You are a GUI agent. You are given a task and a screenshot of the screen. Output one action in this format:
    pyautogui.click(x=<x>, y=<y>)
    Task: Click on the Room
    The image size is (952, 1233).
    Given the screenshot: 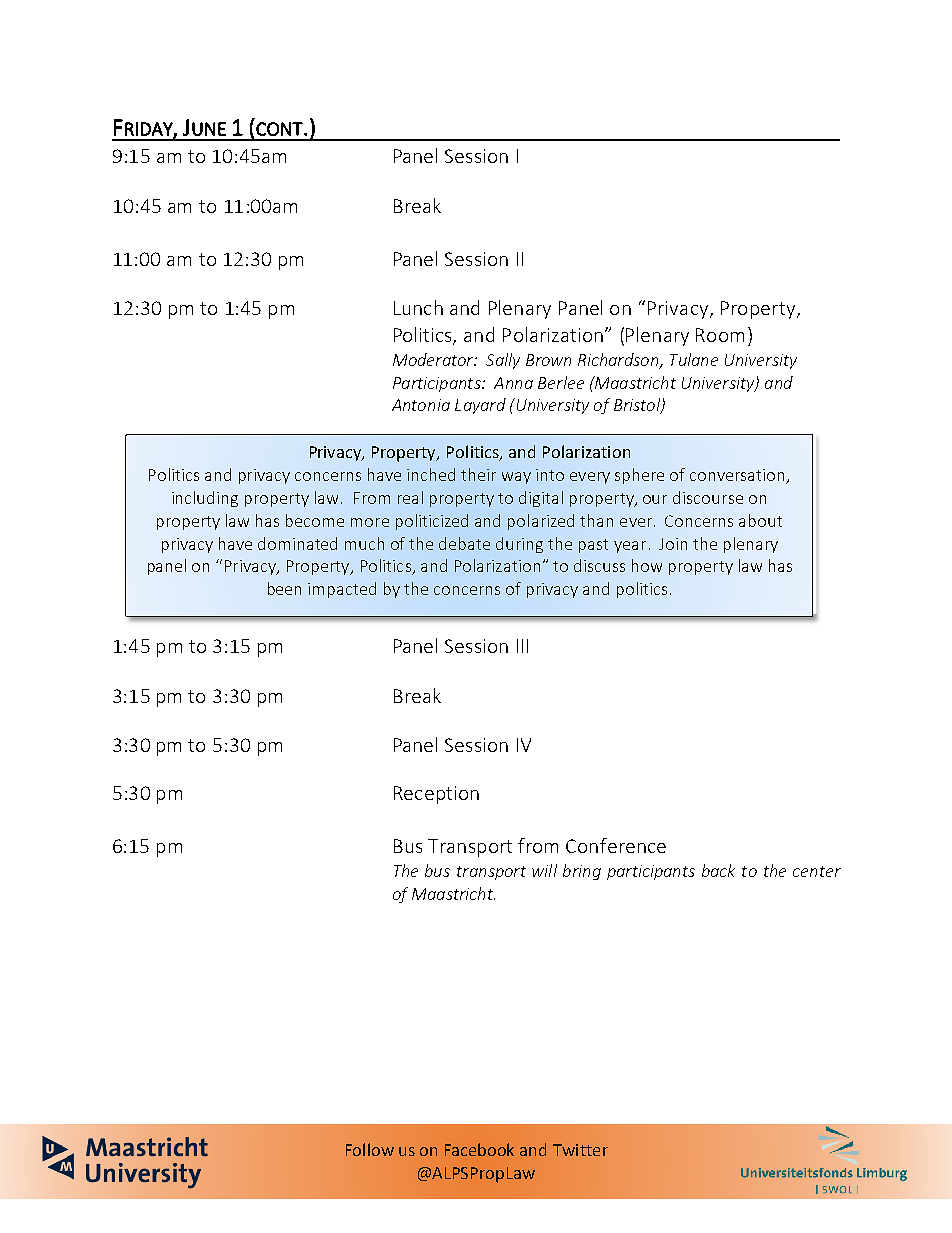 What is the action you would take?
    pyautogui.click(x=720, y=335)
